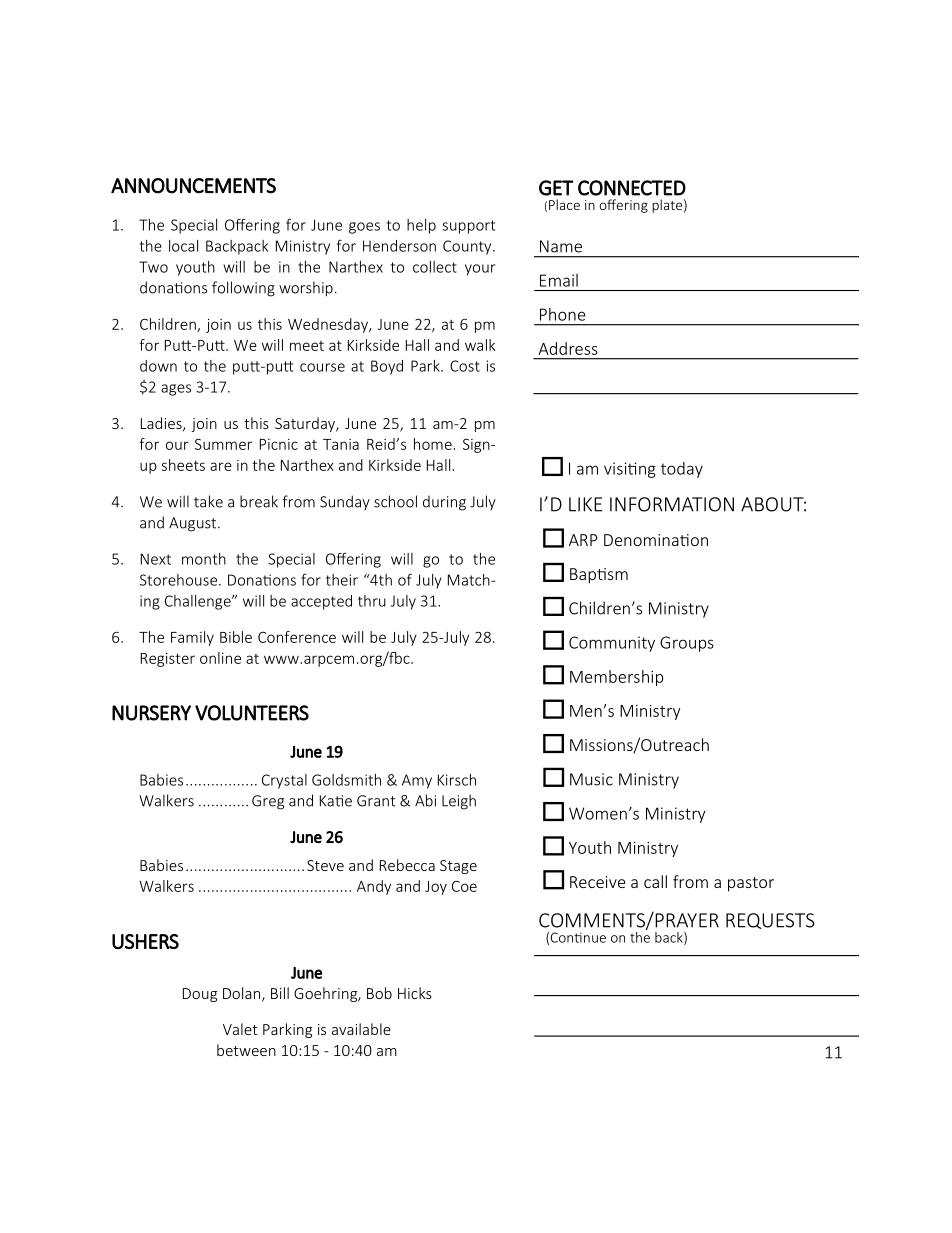  What do you see at coordinates (457, 780) in the image?
I see `Kirsch` at bounding box center [457, 780].
